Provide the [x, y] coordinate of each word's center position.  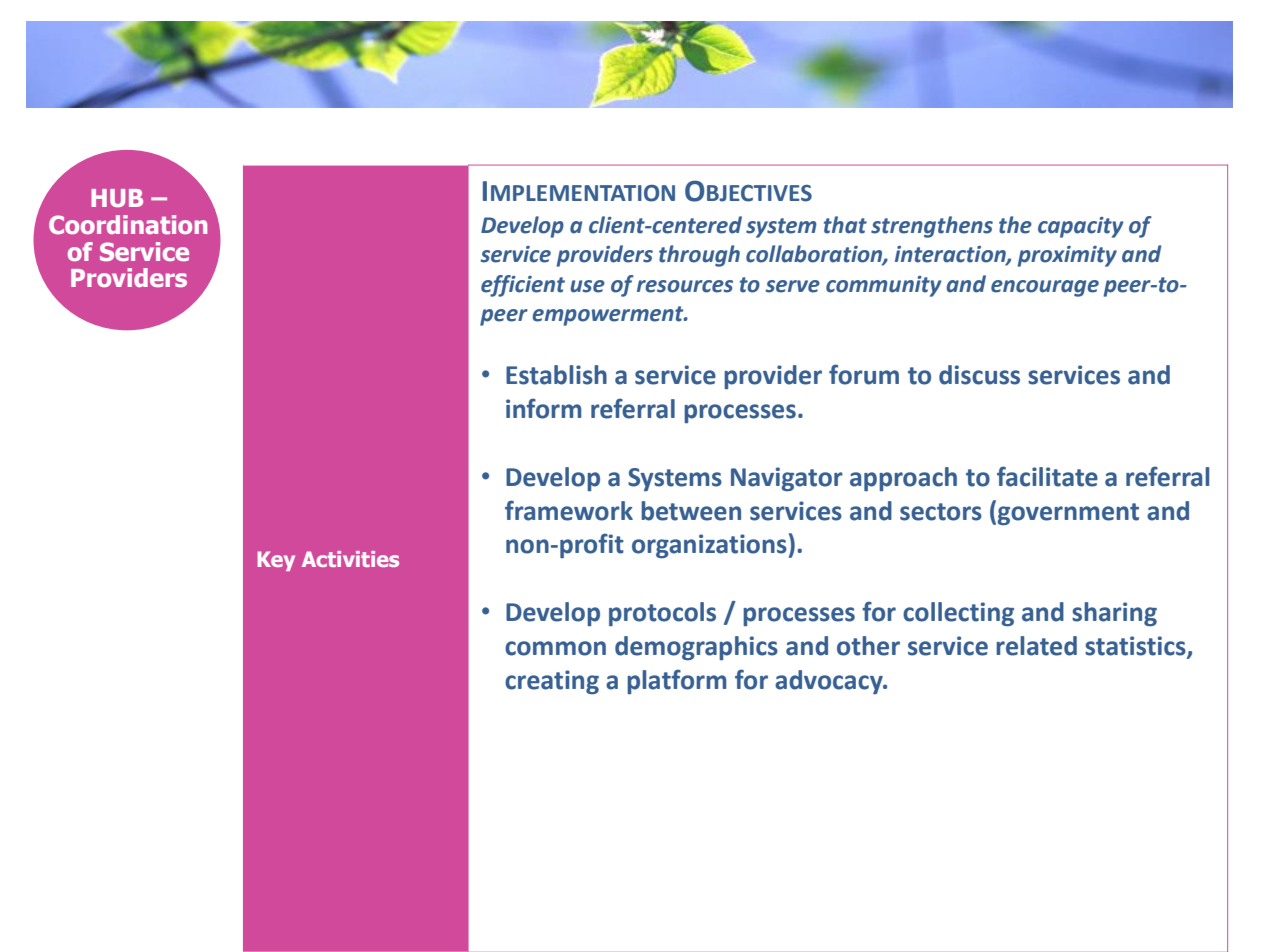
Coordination [128, 224]
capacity [1081, 227]
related [1036, 646]
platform [677, 681]
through [699, 256]
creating [552, 682]
